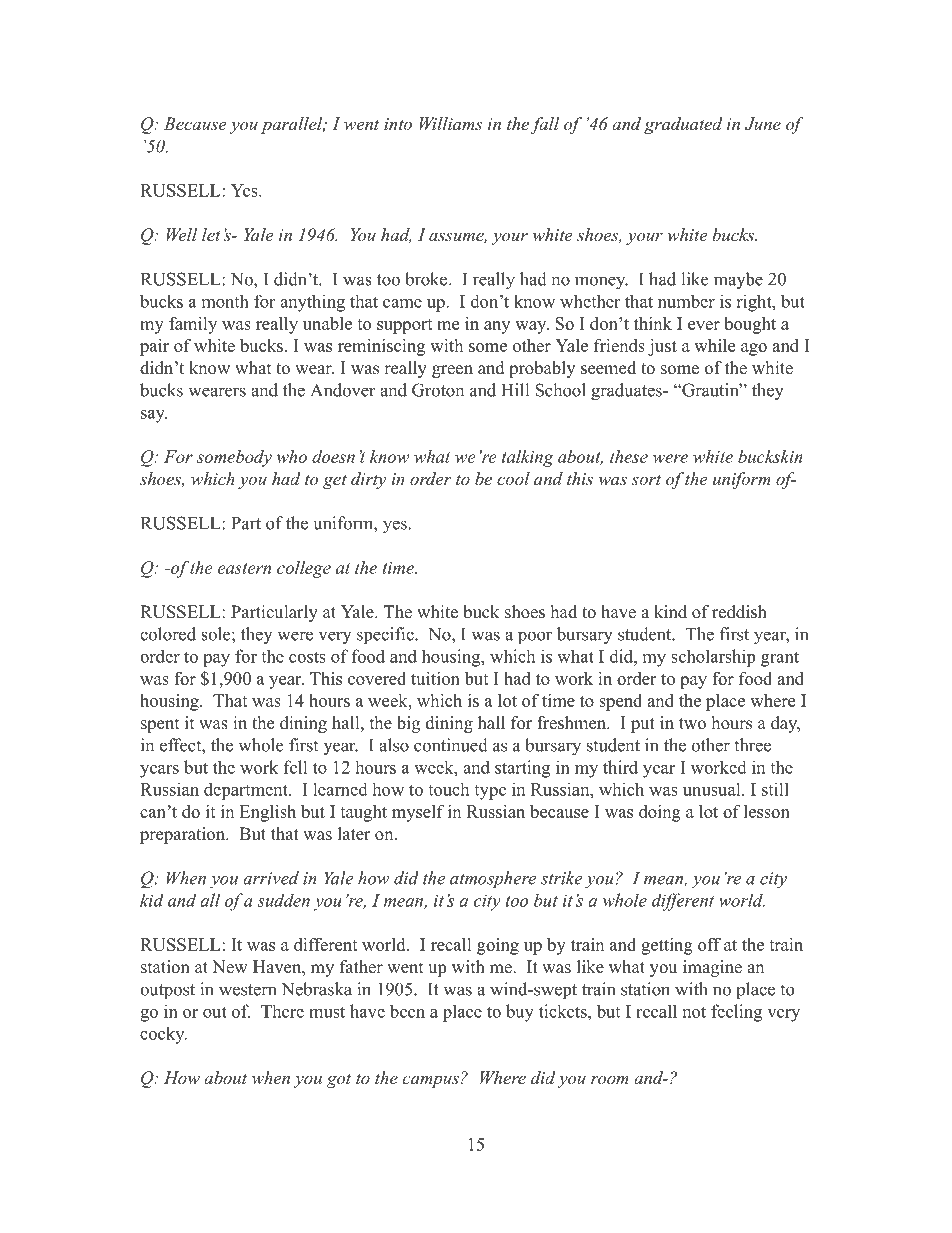  What do you see at coordinates (490, 792) in the document?
I see `type` at bounding box center [490, 792].
